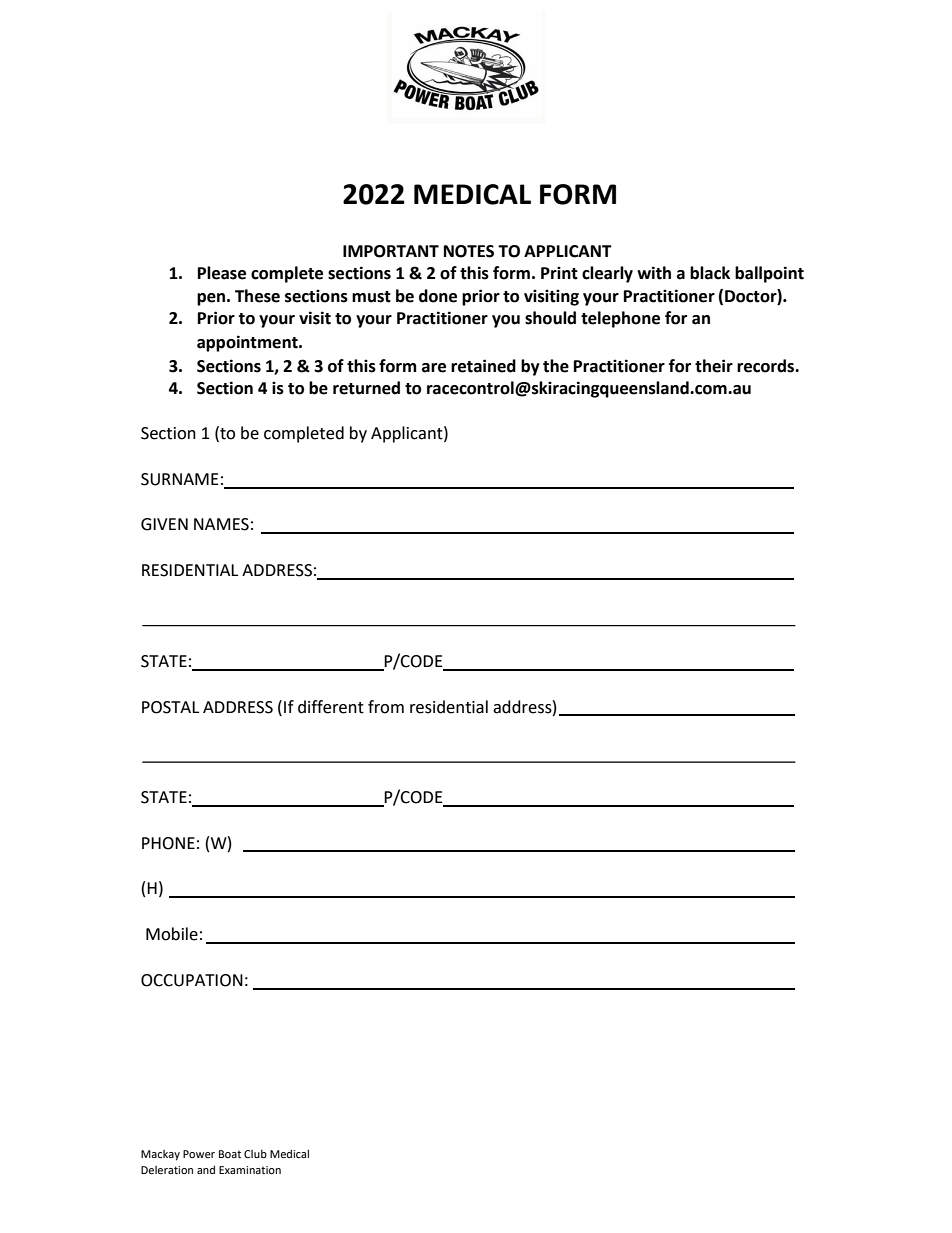 The image size is (952, 1233). Describe the element at coordinates (438, 296) in the document. I see `done` at that location.
